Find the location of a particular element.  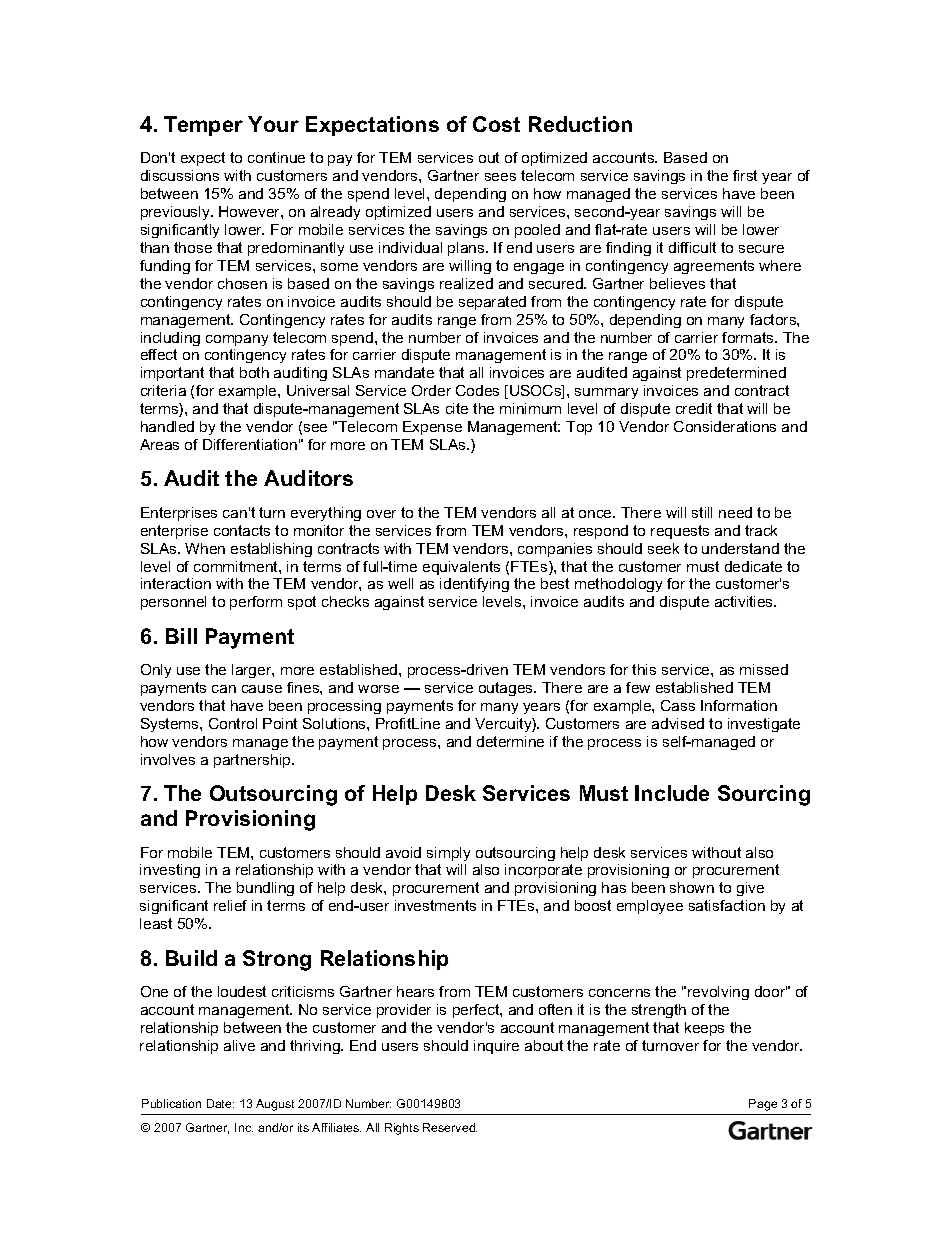

Reserved is located at coordinates (450, 1127).
